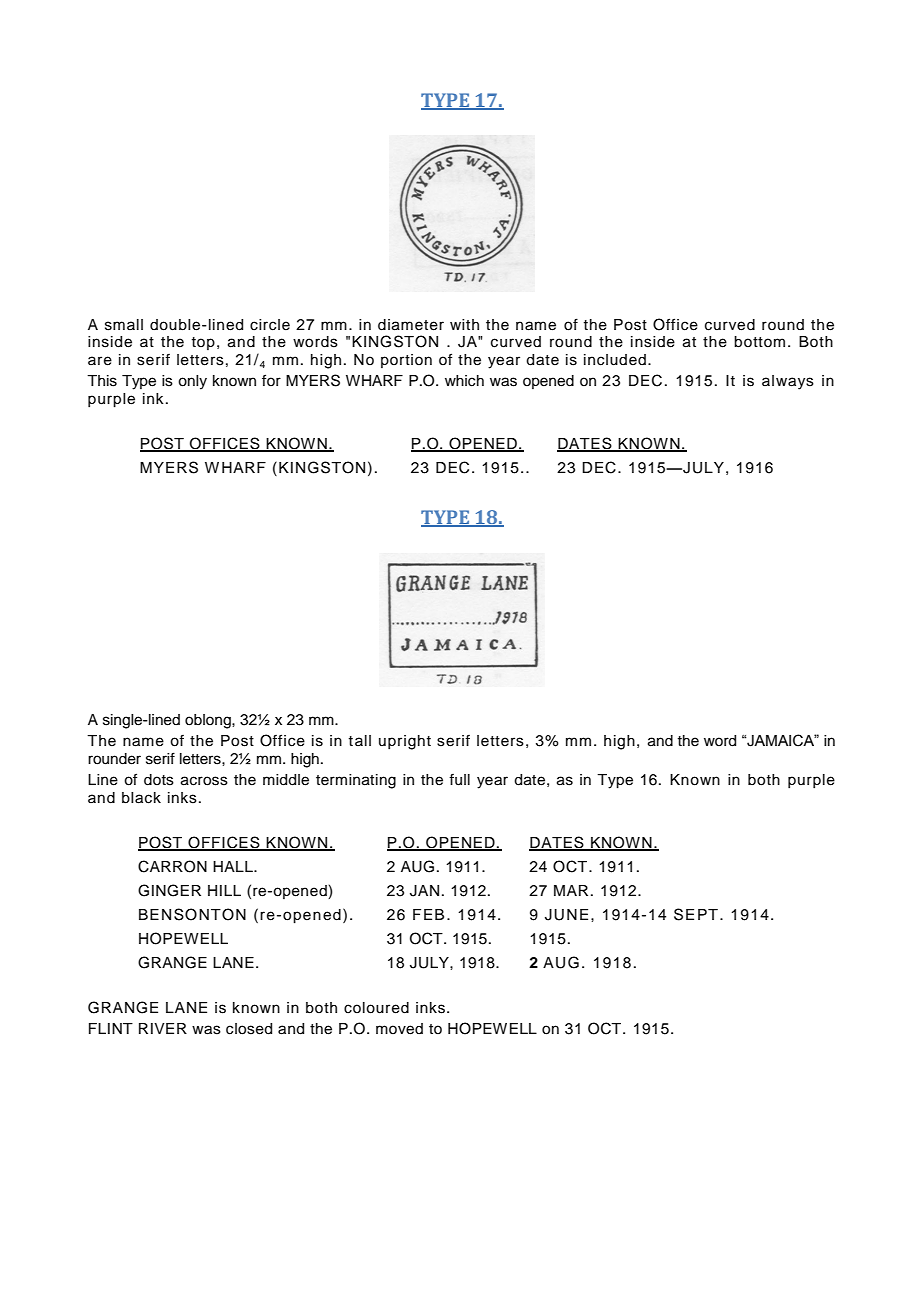 Image resolution: width=924 pixels, height=1308 pixels. I want to click on with, so click(464, 324).
